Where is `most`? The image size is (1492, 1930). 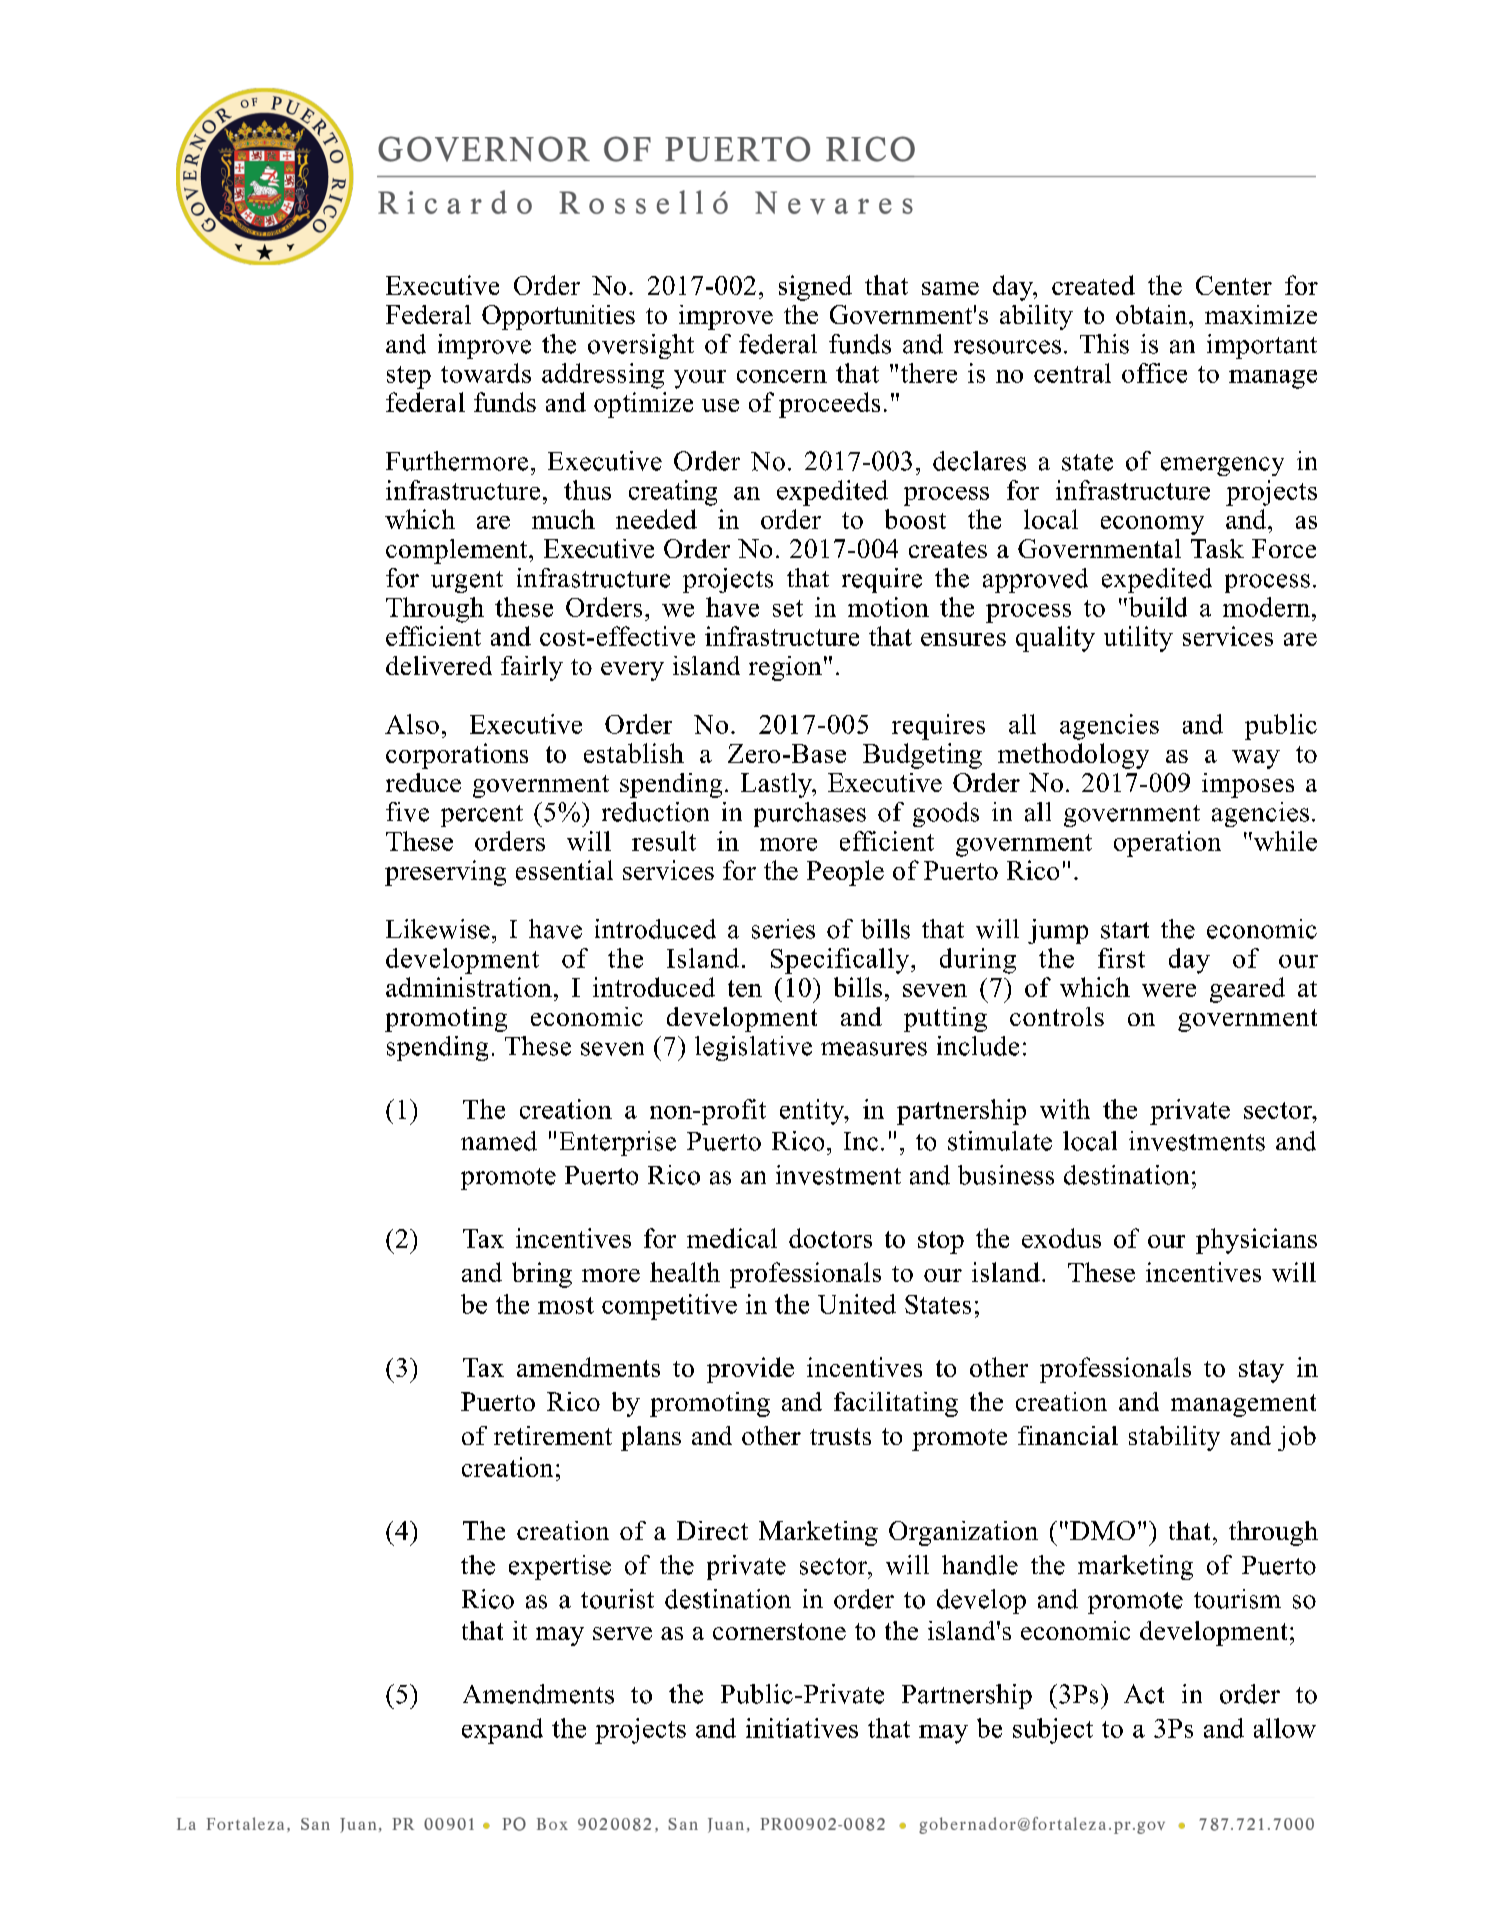
most is located at coordinates (566, 1305).
